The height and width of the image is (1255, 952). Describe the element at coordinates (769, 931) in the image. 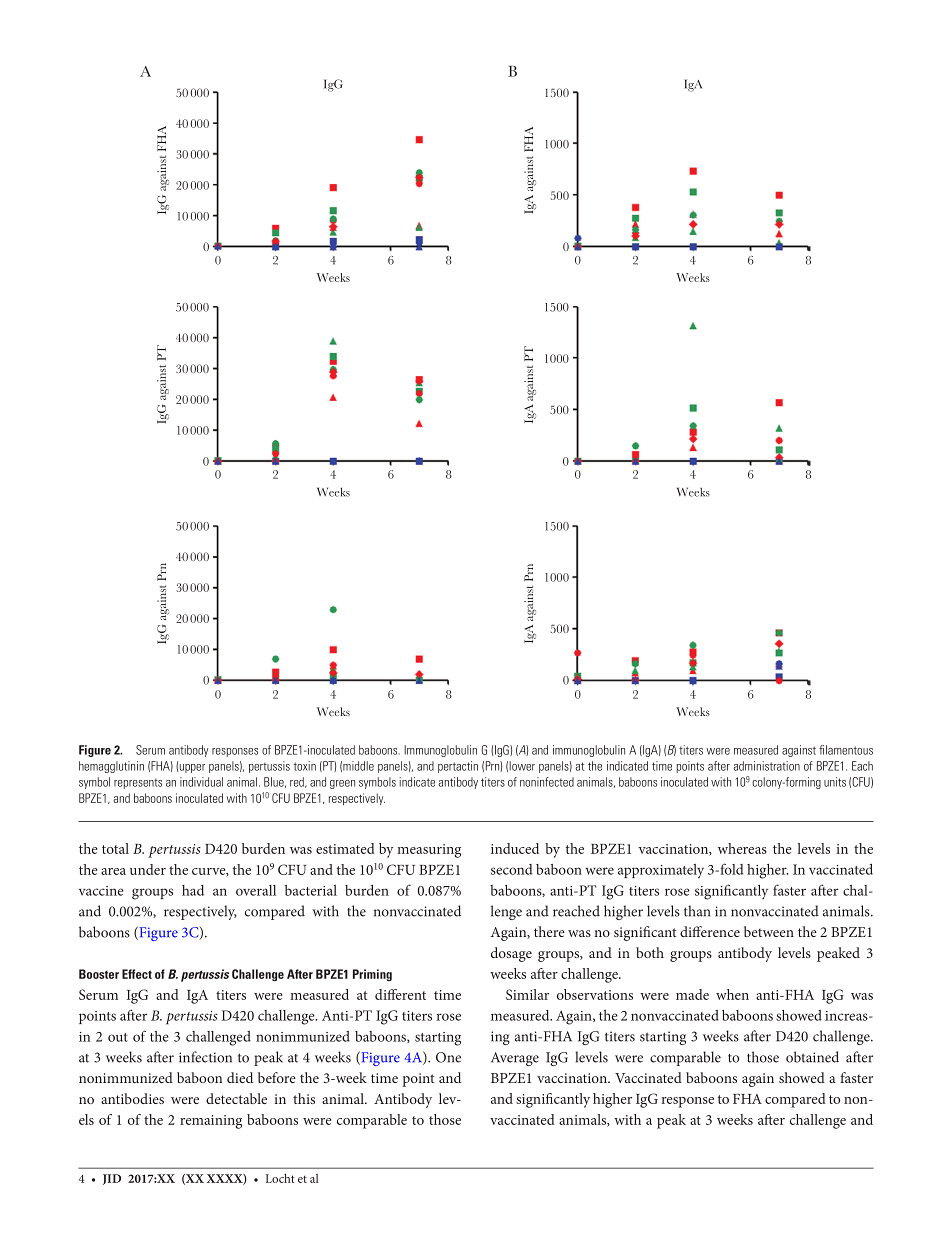

I see `between` at that location.
